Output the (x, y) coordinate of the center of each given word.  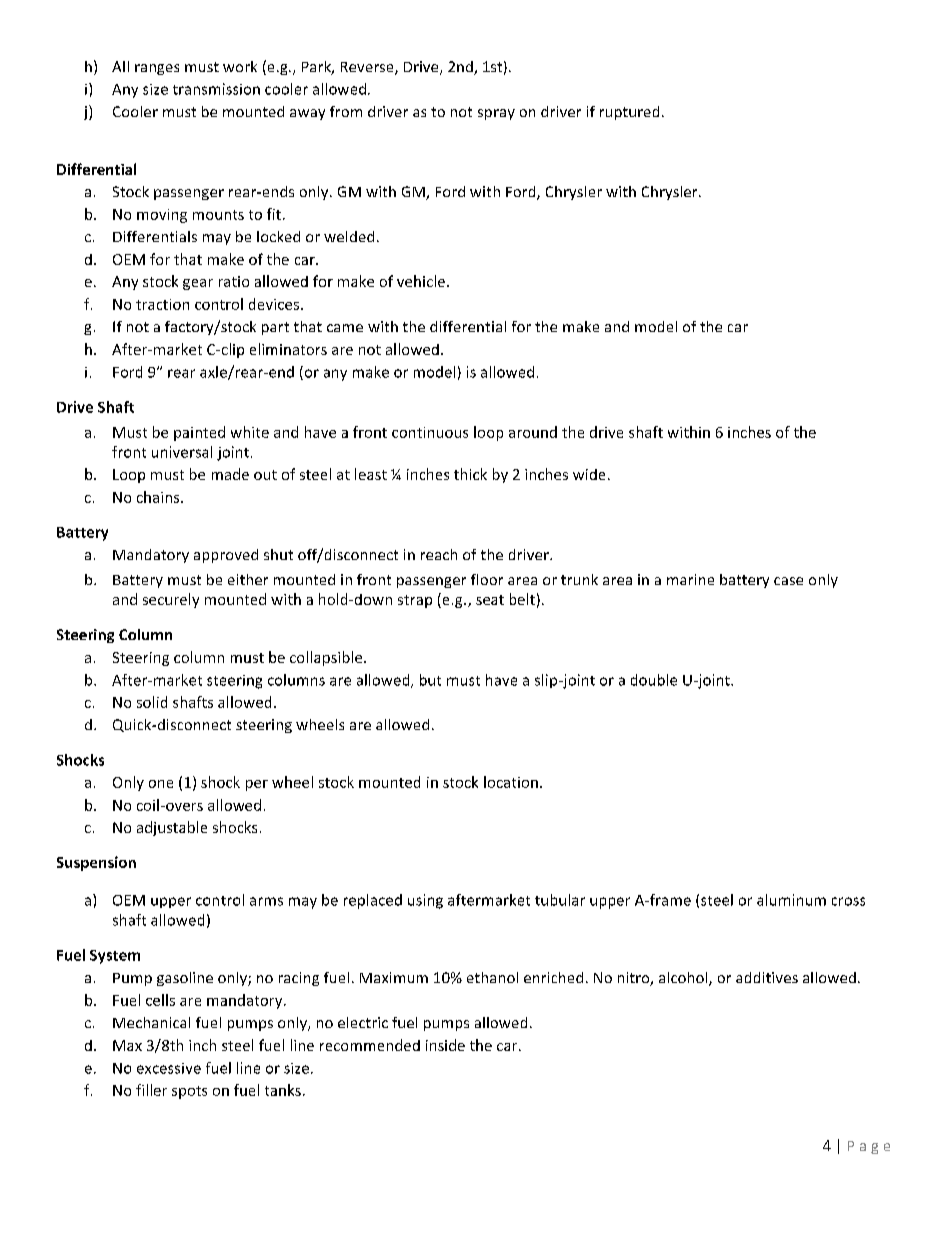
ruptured (629, 113)
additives (767, 977)
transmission (216, 89)
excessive (169, 1068)
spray (496, 114)
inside (445, 1045)
